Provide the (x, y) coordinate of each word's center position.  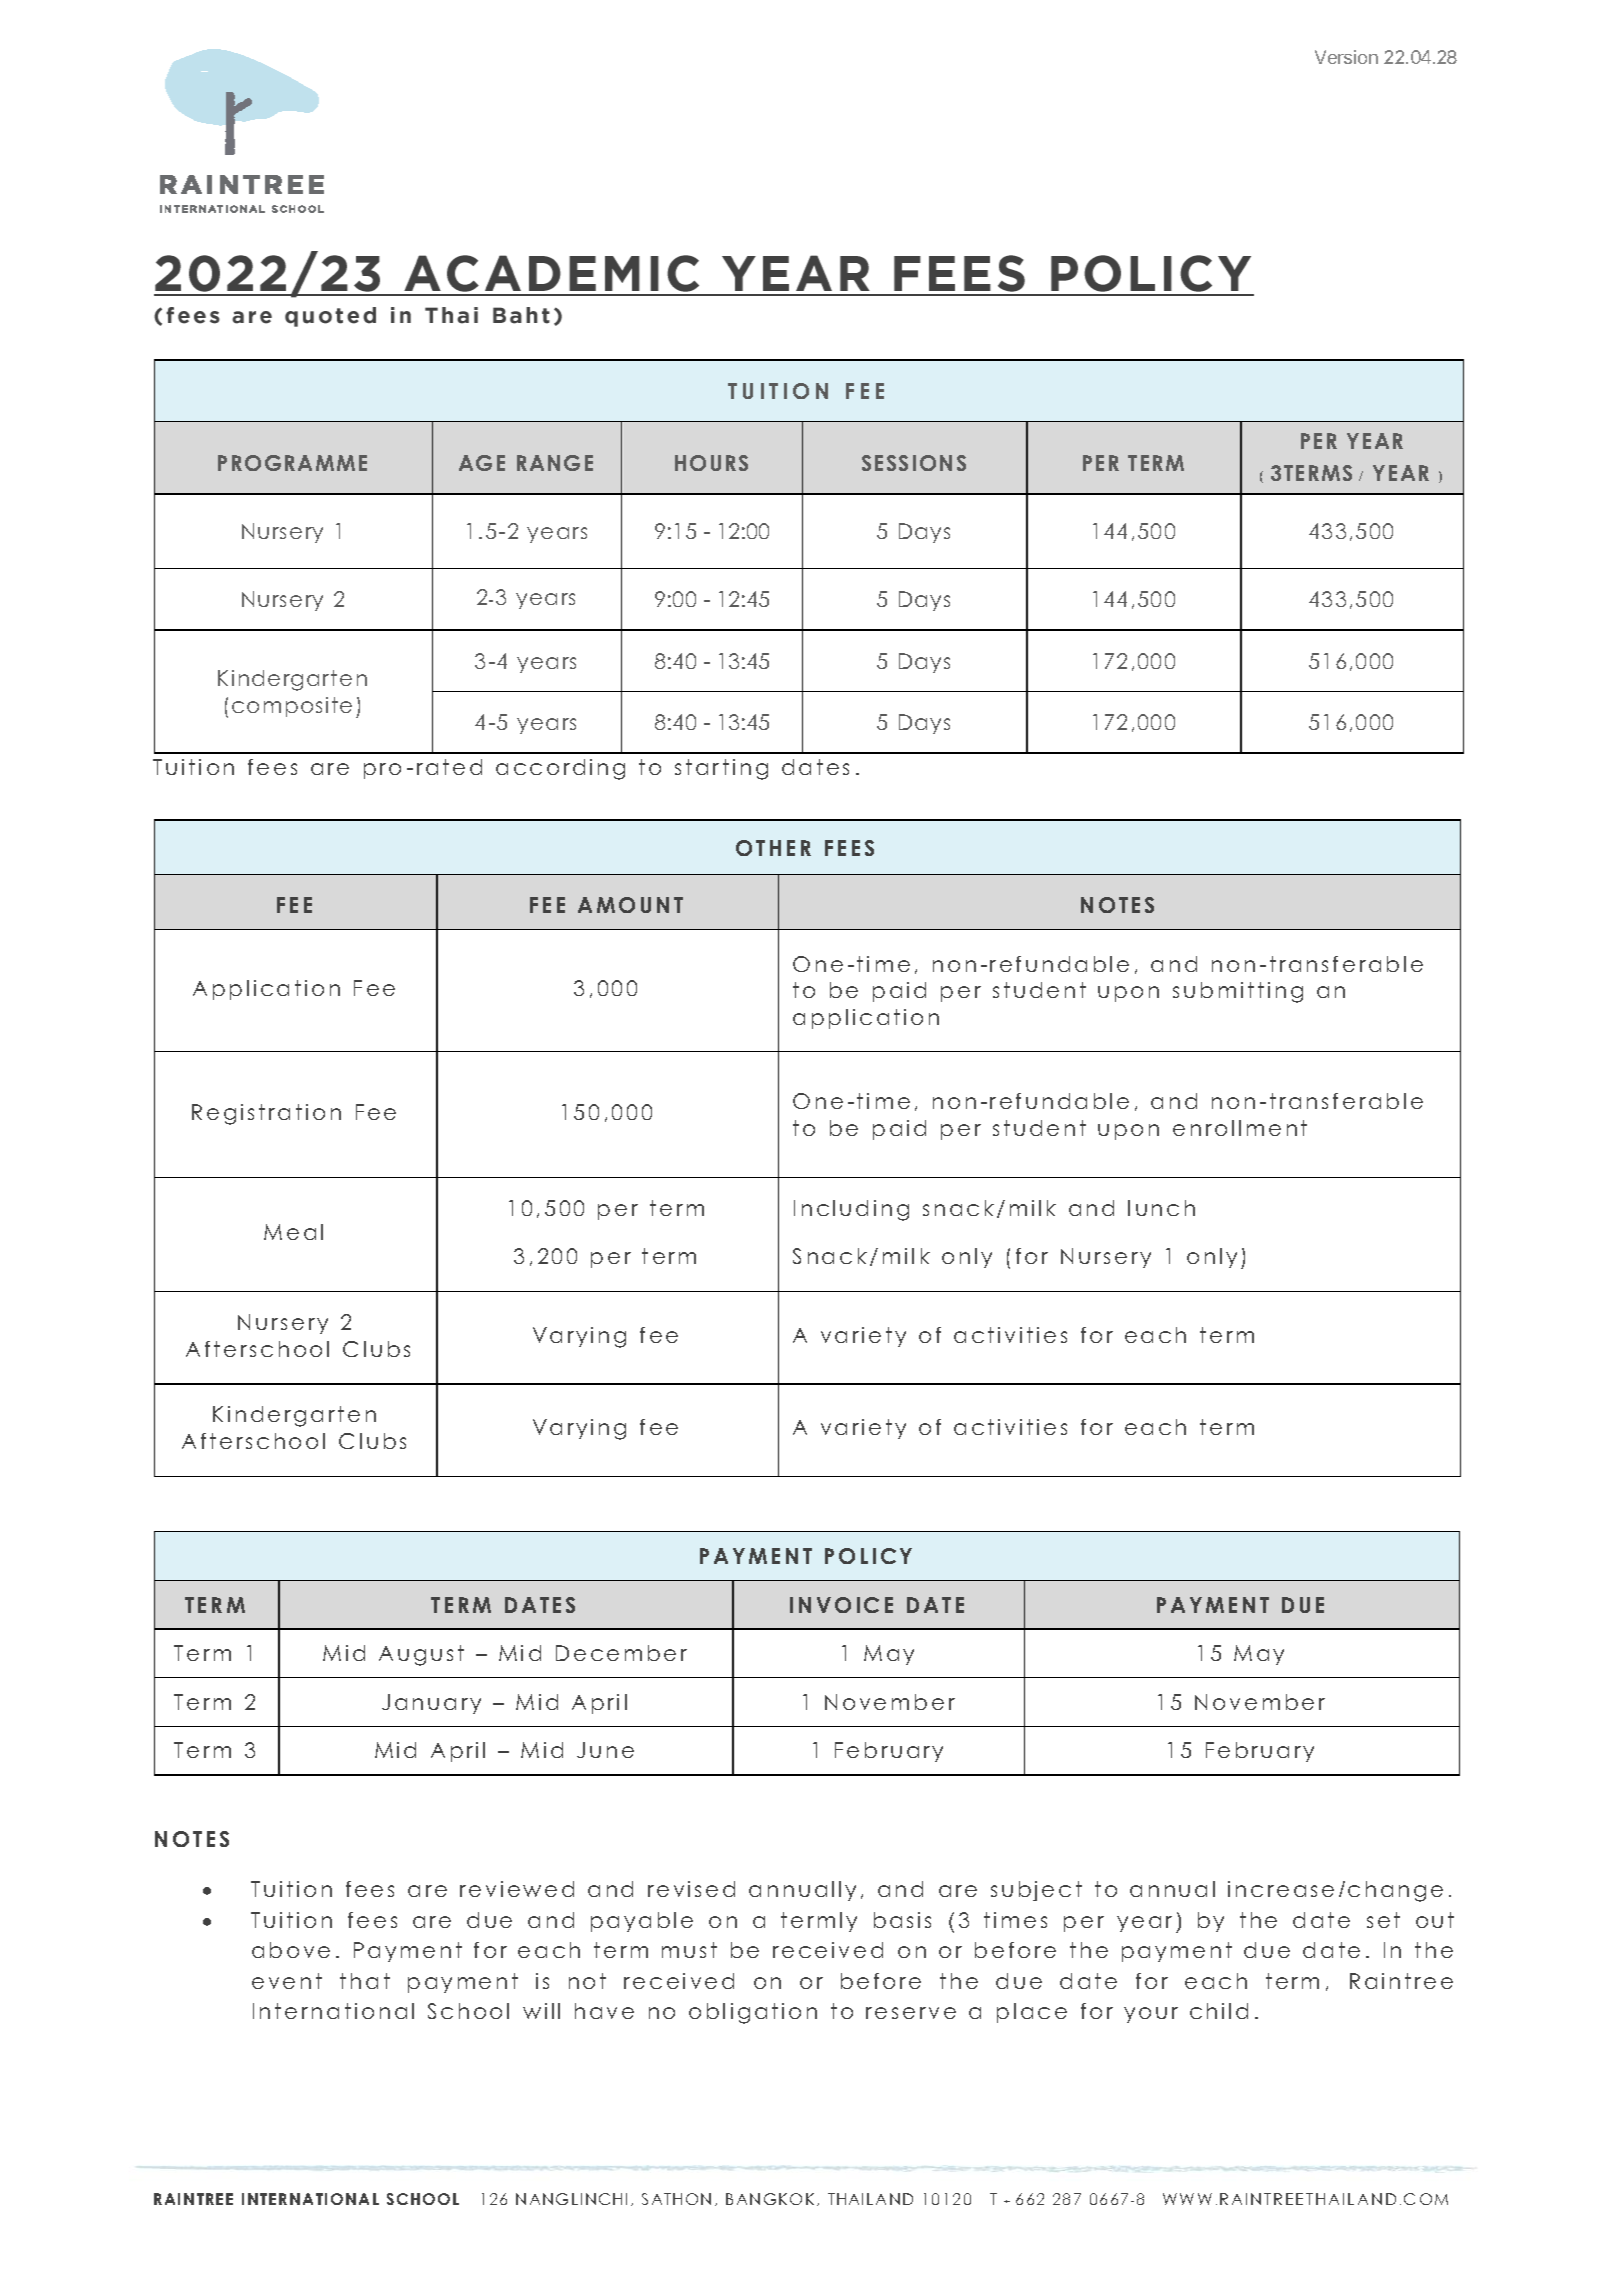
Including (851, 1210)
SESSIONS (914, 463)
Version (1346, 57)
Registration (266, 1114)
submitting (1238, 992)
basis (902, 1920)
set (1383, 1920)
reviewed (517, 1889)
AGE (482, 463)
